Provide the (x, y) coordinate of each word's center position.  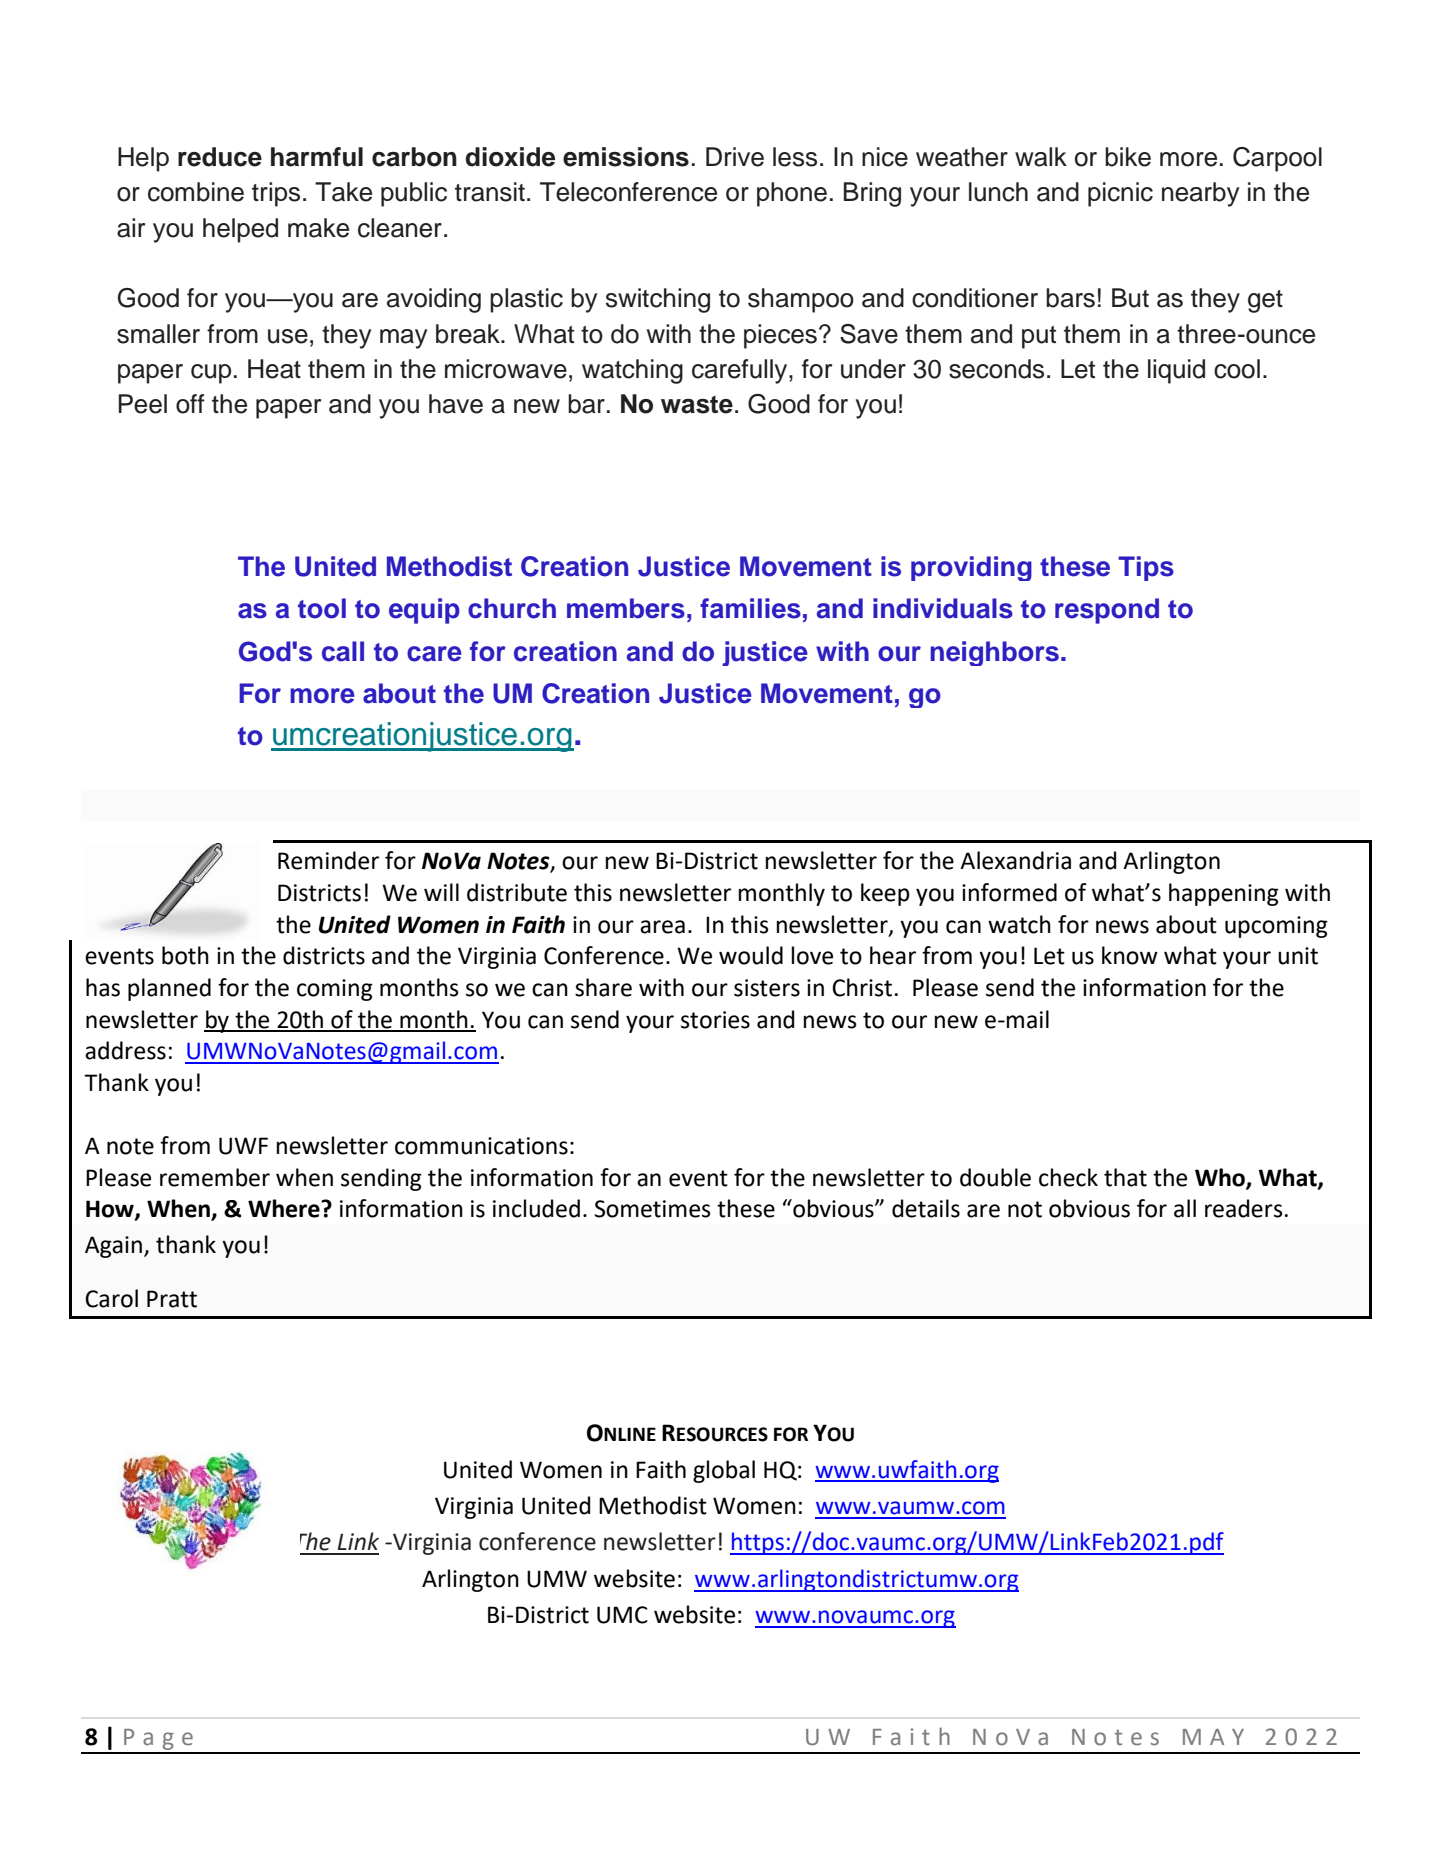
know (1130, 955)
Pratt (172, 1299)
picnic (1120, 194)
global (724, 1471)
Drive (735, 157)
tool (322, 608)
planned (169, 989)
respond (1107, 611)
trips (276, 194)
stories (715, 1020)
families (750, 608)
